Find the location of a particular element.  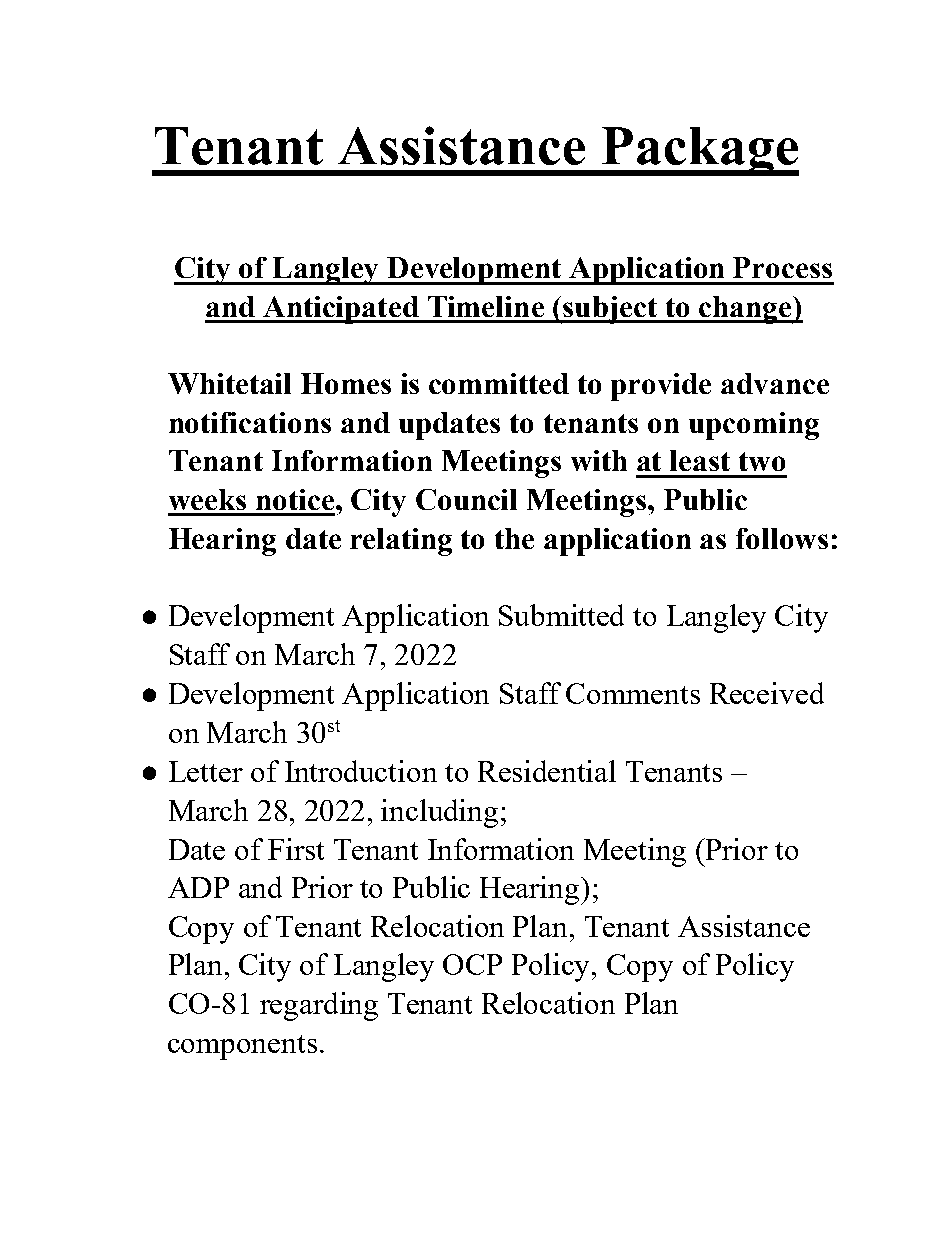

provide is located at coordinates (661, 387).
